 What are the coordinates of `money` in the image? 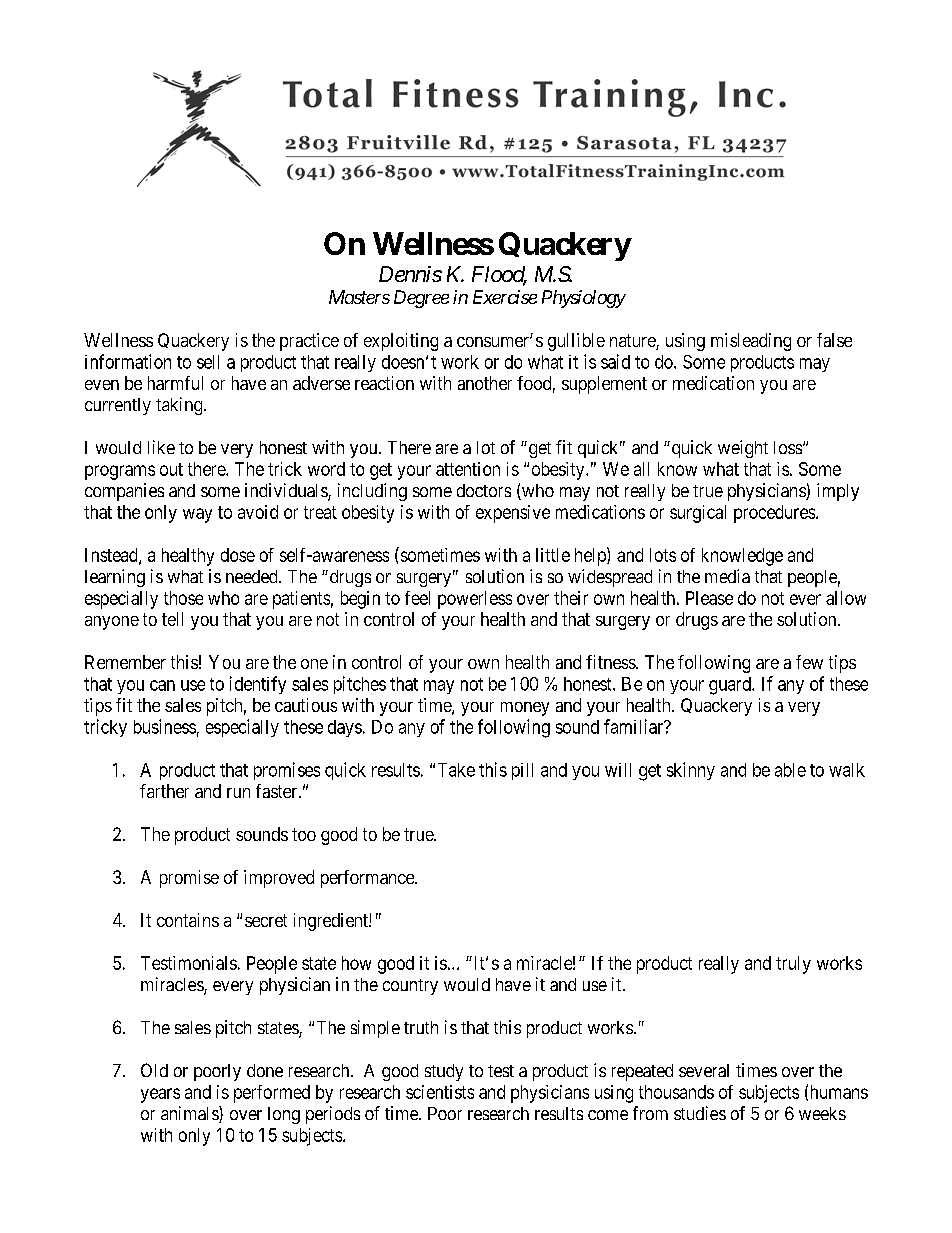 It's located at (525, 709).
